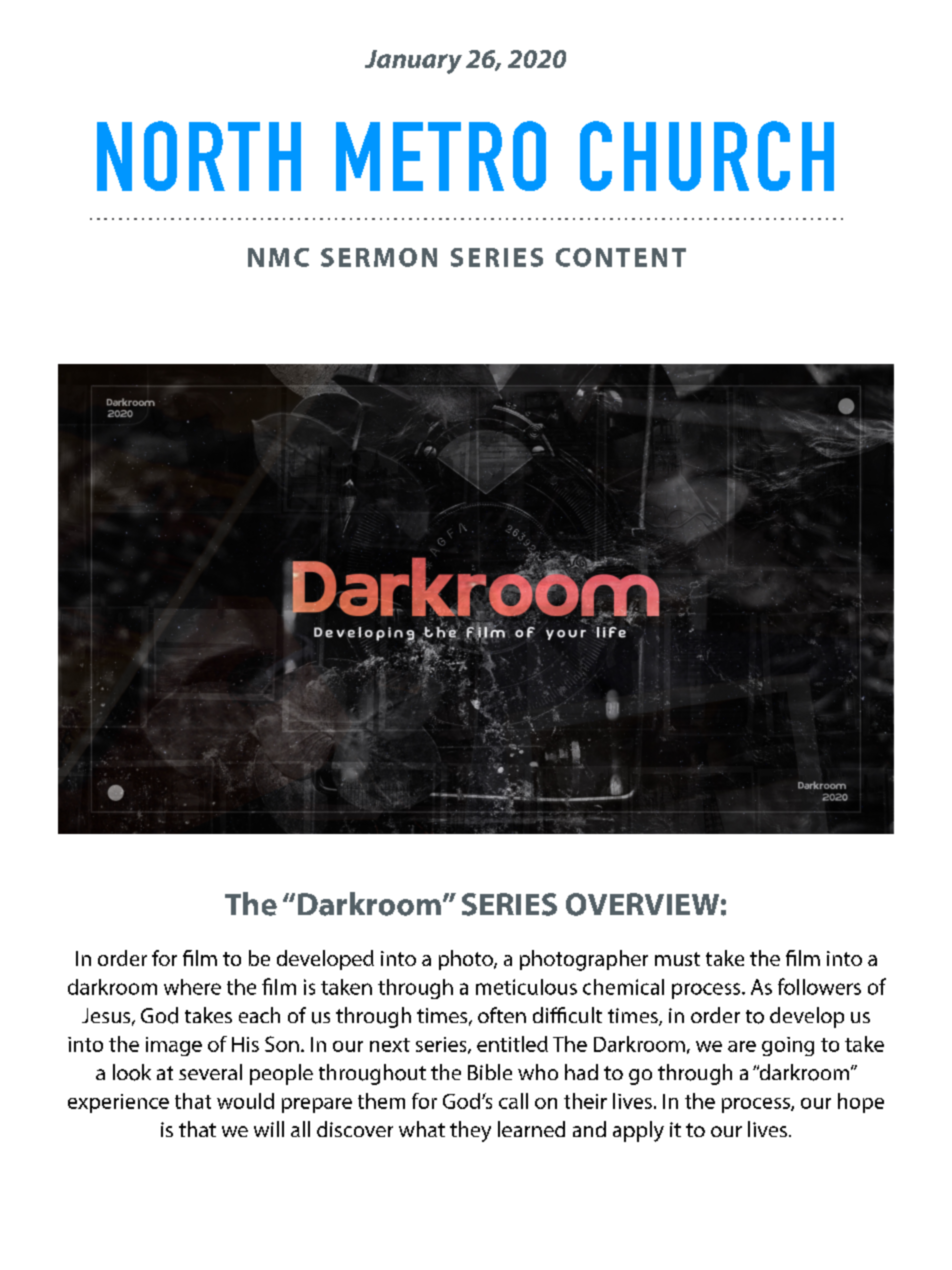 Image resolution: width=952 pixels, height=1270 pixels. Describe the element at coordinates (379, 257) in the screenshot. I see `SERMON` at that location.
